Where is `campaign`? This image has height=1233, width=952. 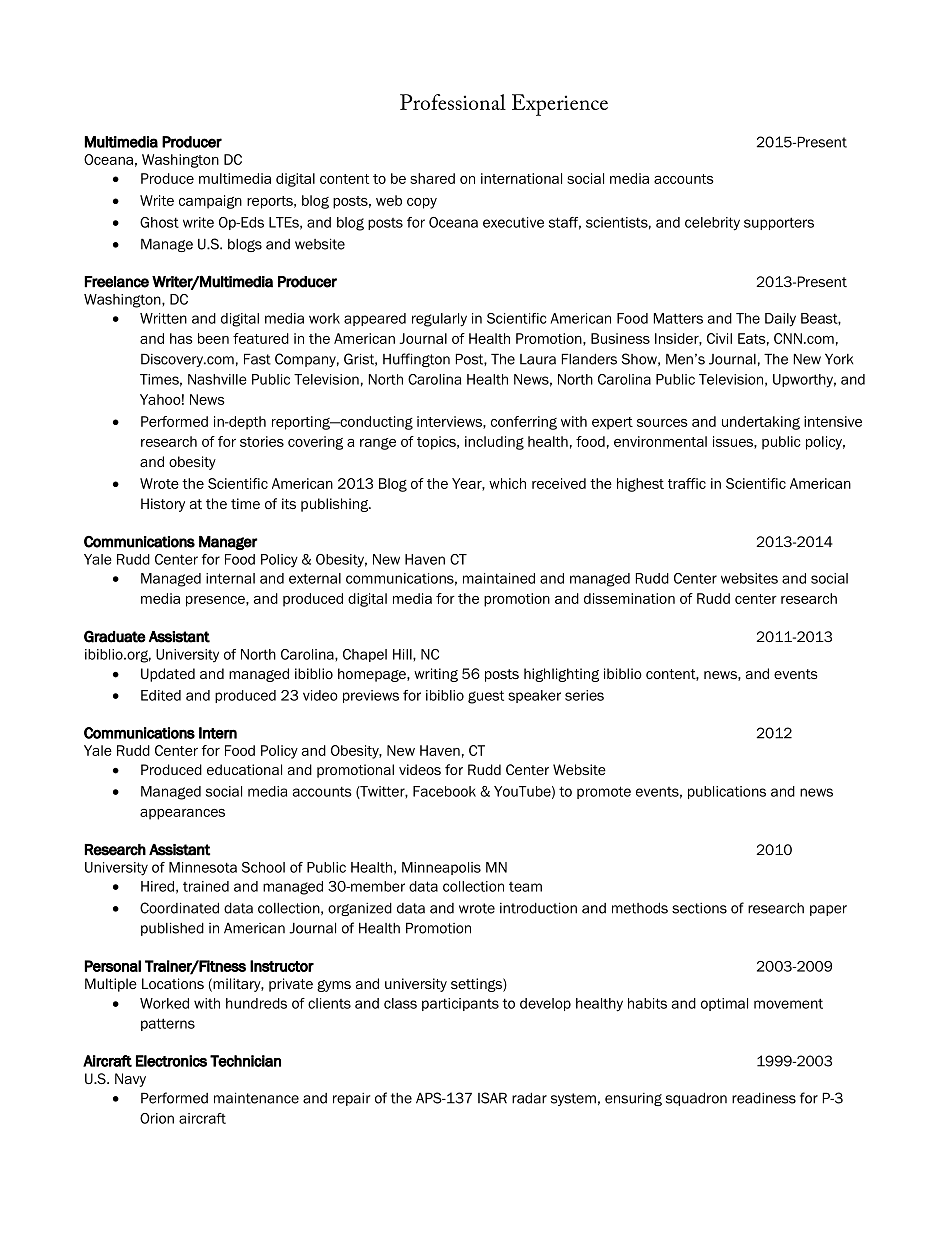
campaign is located at coordinates (210, 202).
